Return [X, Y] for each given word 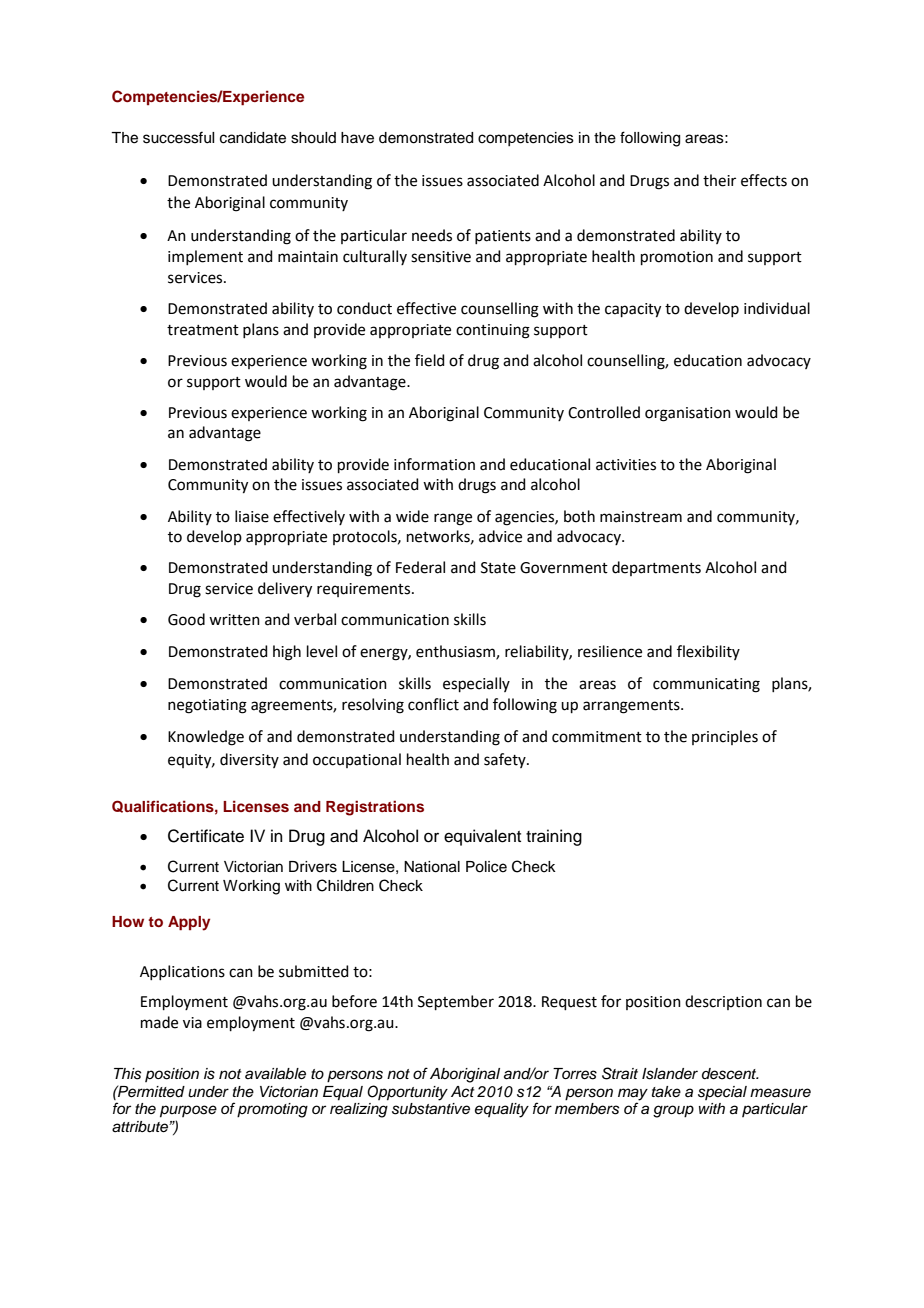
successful [178, 137]
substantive [431, 1109]
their [719, 180]
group [673, 1111]
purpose [188, 1111]
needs [432, 235]
